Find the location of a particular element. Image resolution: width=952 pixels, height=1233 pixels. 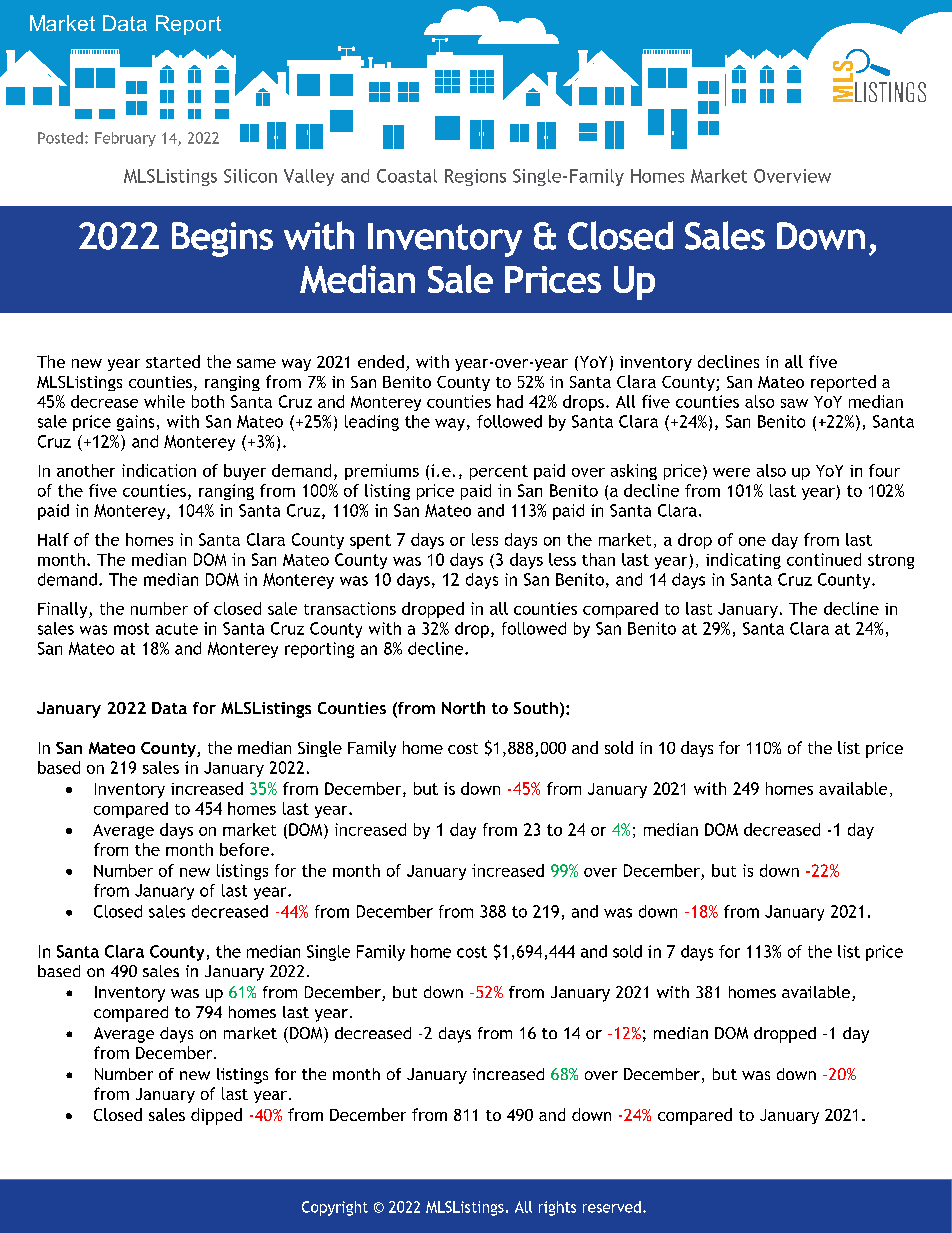

continued is located at coordinates (824, 559).
